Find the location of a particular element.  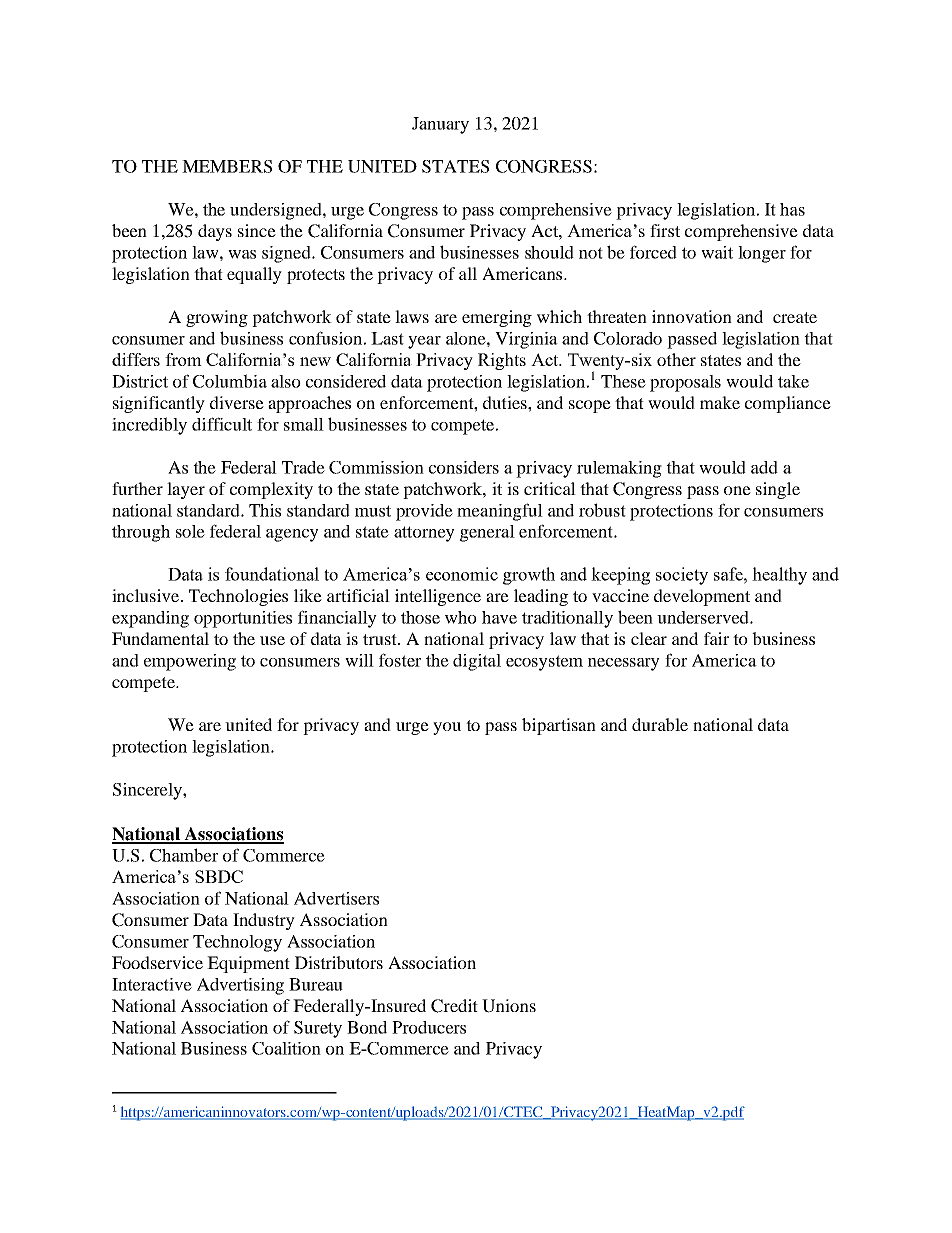

MEMBERS is located at coordinates (227, 166).
